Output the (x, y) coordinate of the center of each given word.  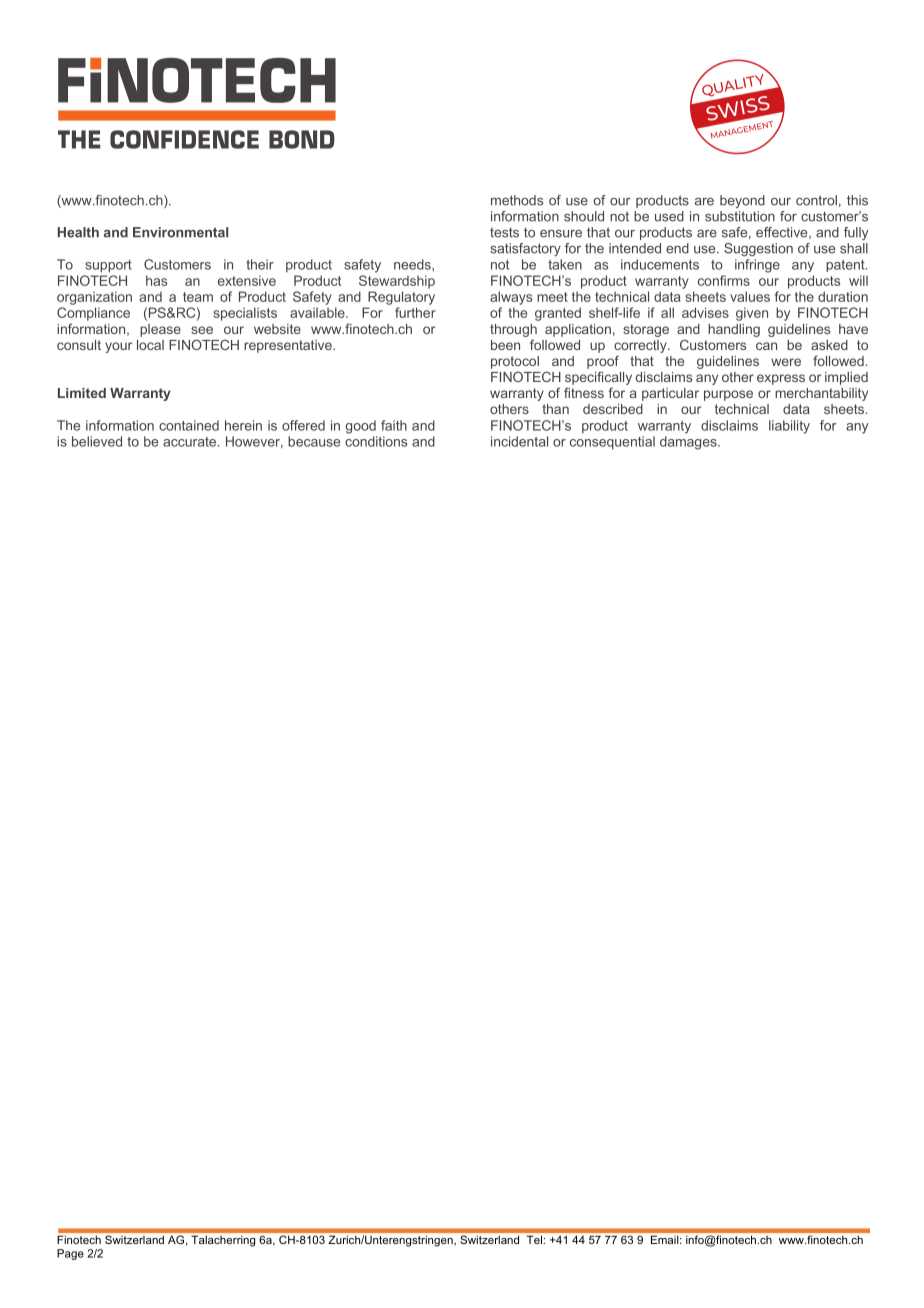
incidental (519, 441)
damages (689, 443)
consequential (612, 443)
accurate (191, 442)
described (613, 409)
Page (70, 1254)
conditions (376, 441)
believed (97, 441)
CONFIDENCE (184, 139)
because (314, 441)
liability (789, 427)
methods (517, 200)
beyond (742, 201)
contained (189, 425)
